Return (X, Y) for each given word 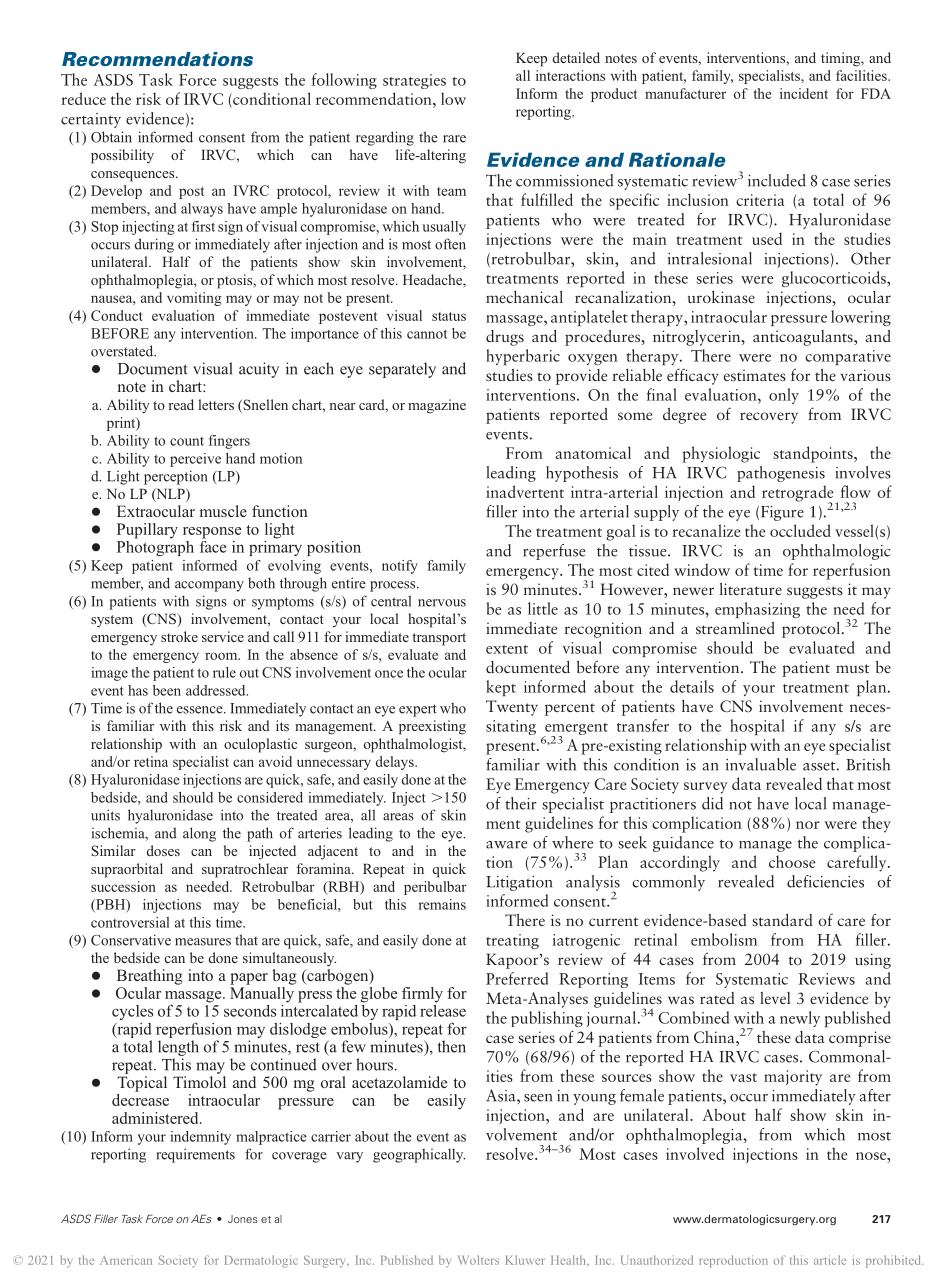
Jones (243, 1219)
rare (454, 139)
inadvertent (525, 491)
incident (804, 93)
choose (792, 861)
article (830, 1260)
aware (506, 845)
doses (163, 850)
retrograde (799, 494)
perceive (195, 460)
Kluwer (525, 1260)
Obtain (111, 137)
